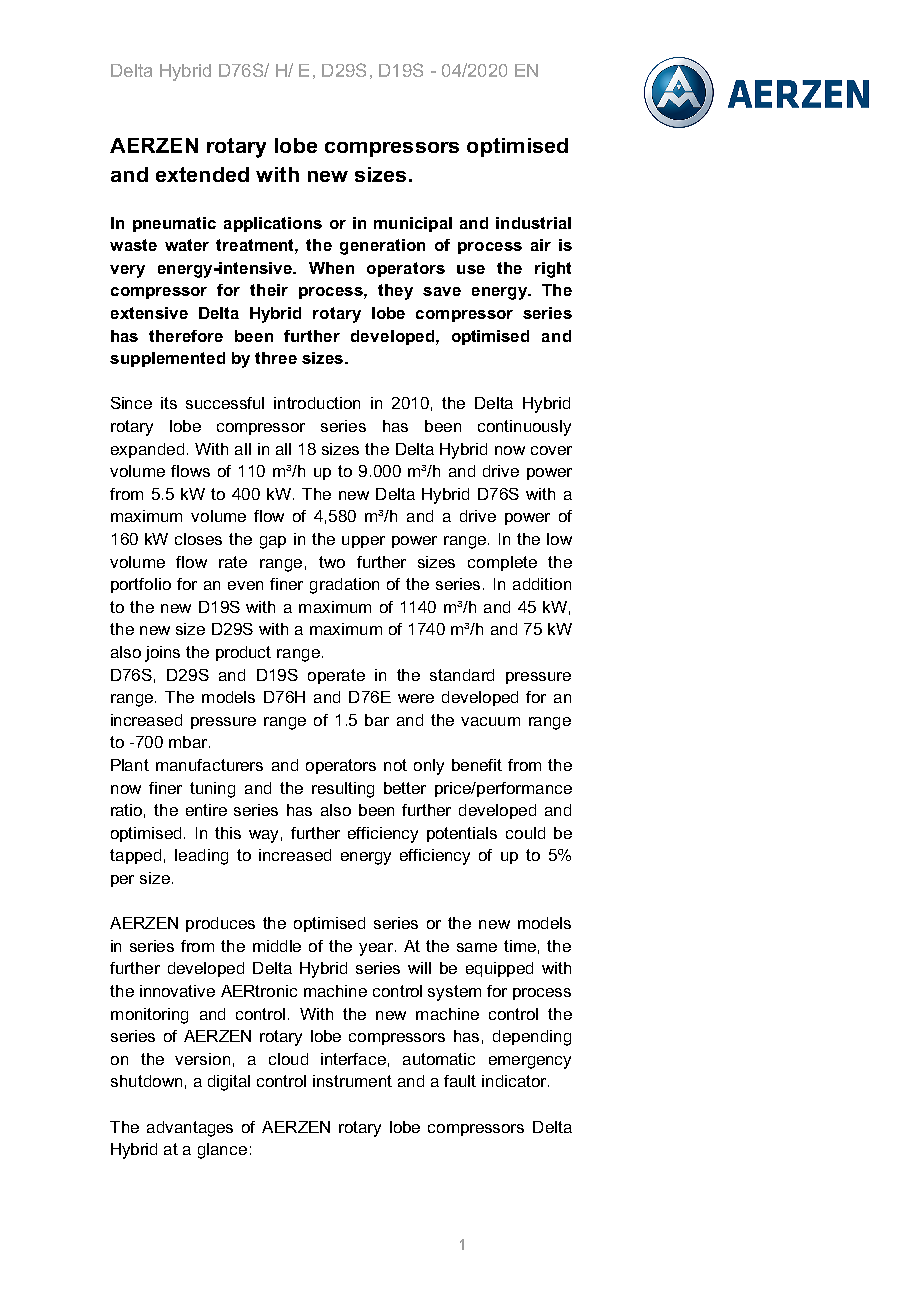  What do you see at coordinates (201, 857) in the document?
I see `leading` at bounding box center [201, 857].
